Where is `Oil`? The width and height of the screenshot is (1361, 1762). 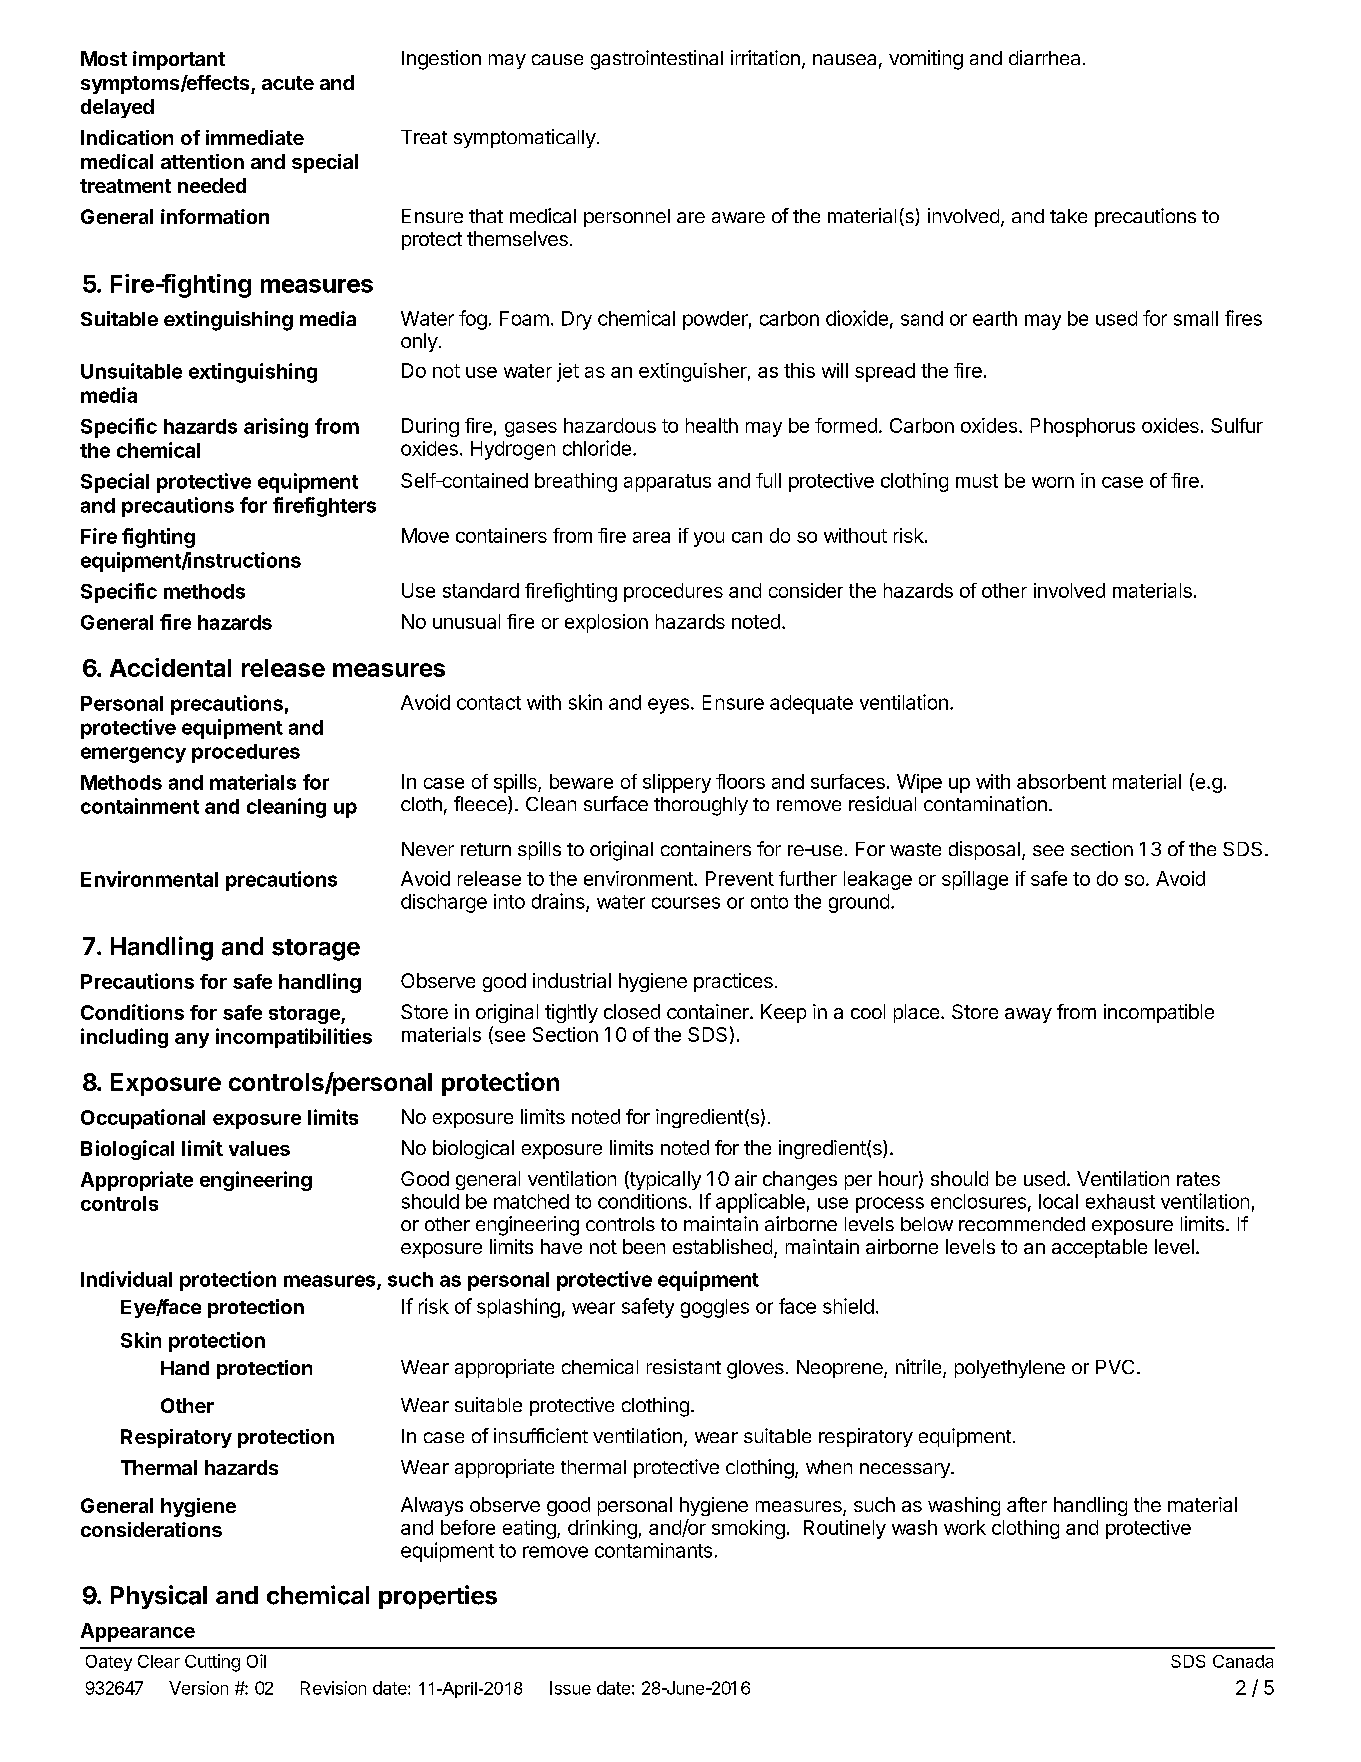 Oil is located at coordinates (256, 1661).
